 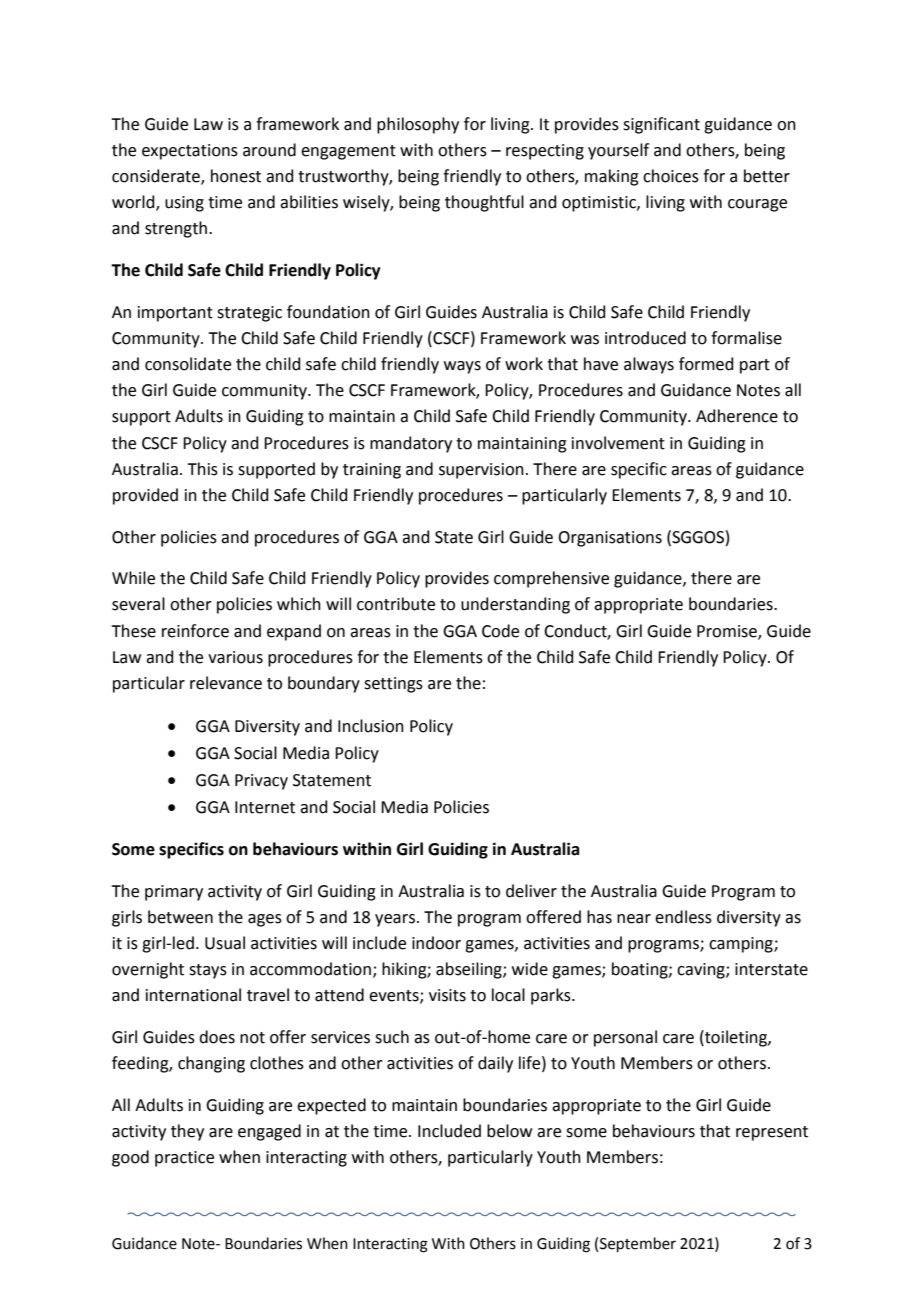 I want to click on expectations, so click(x=190, y=152).
